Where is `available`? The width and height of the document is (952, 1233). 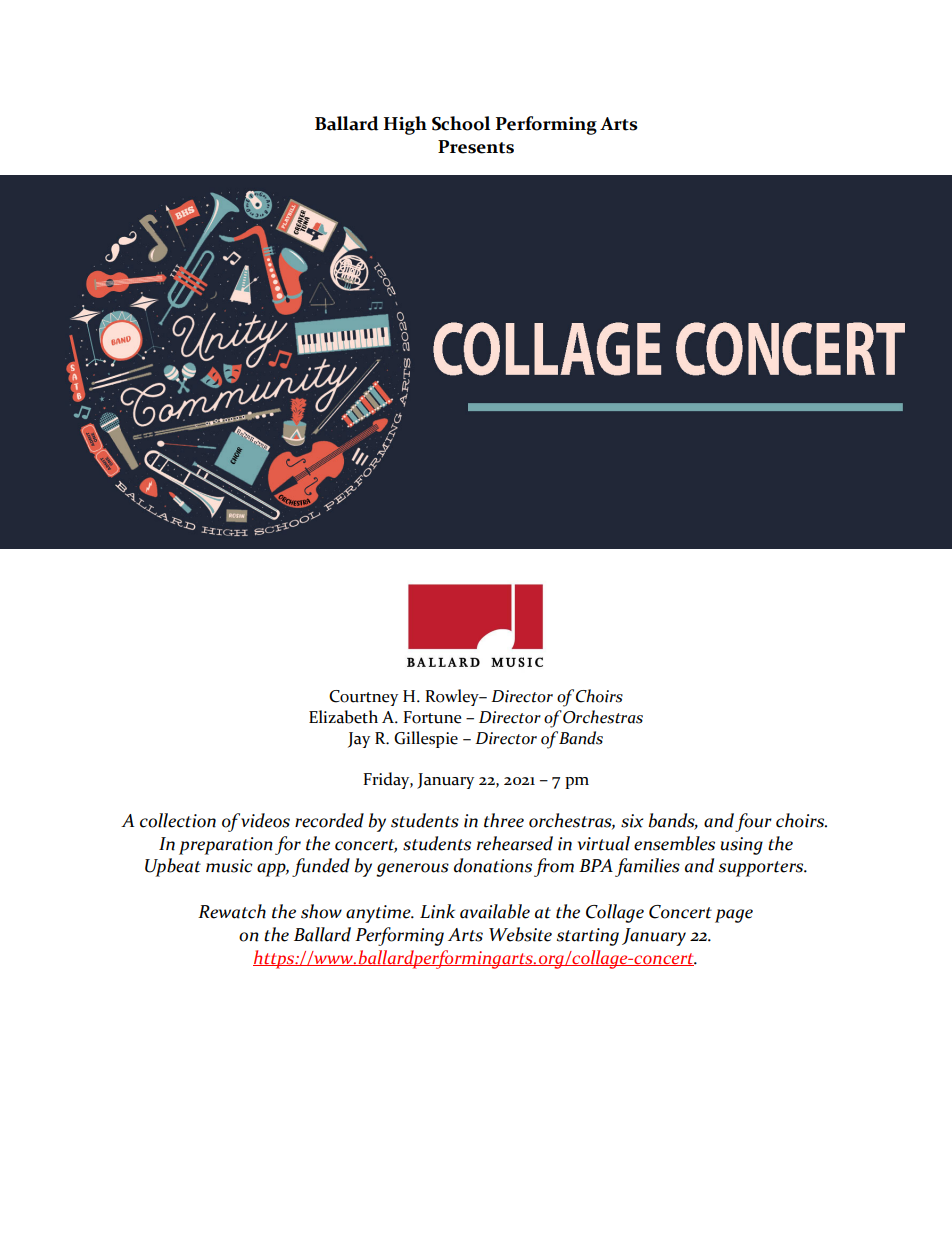
available is located at coordinates (495, 911).
